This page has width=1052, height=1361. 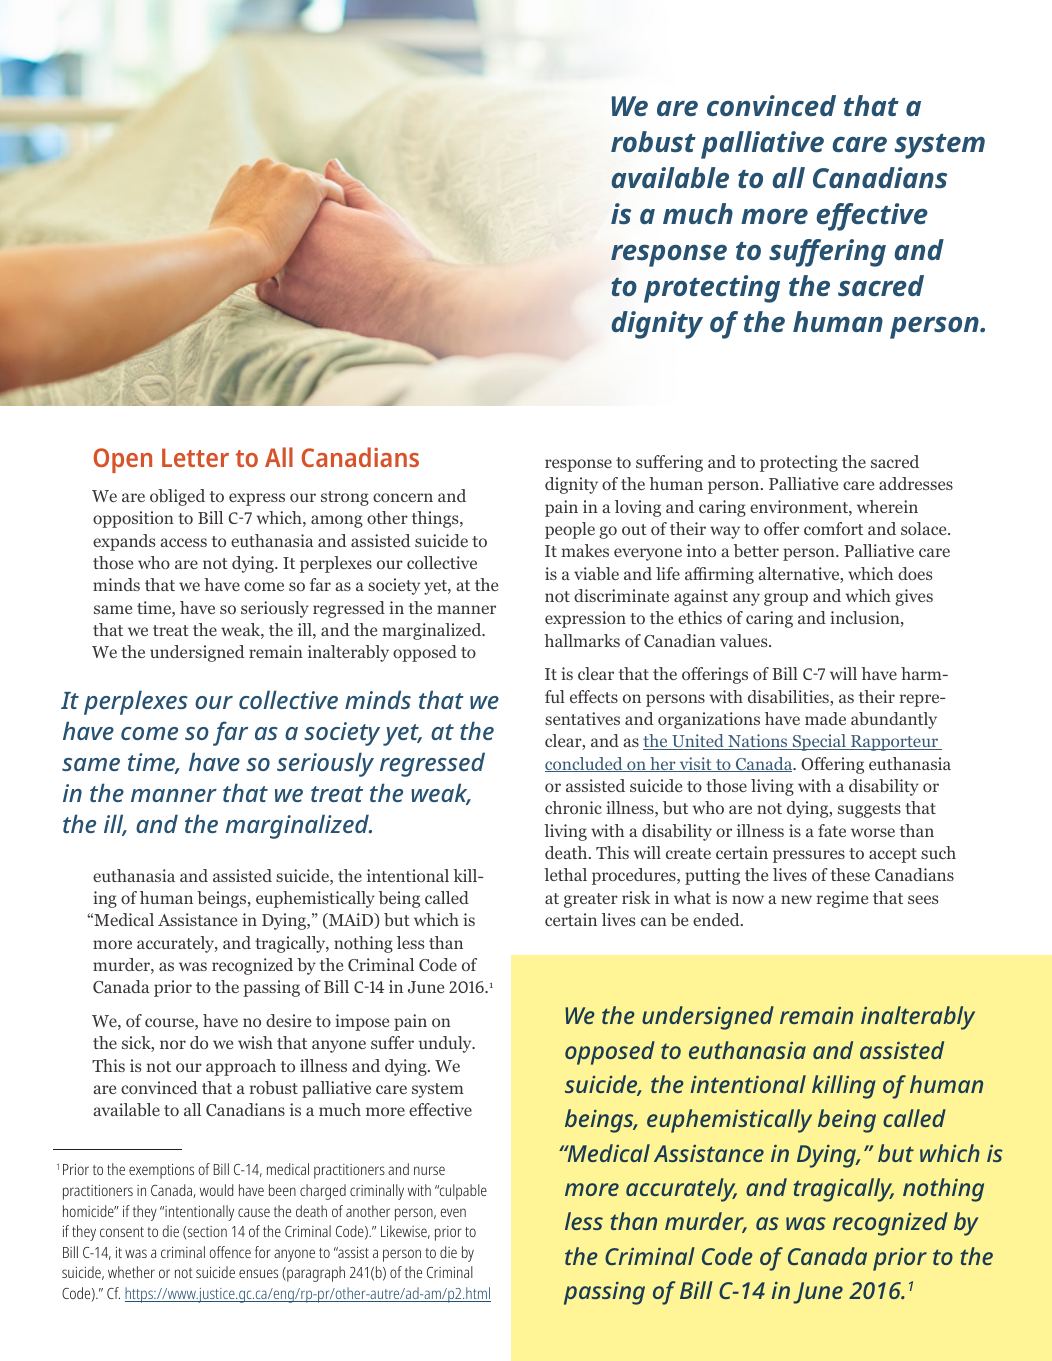 I want to click on concluded, so click(x=585, y=764).
